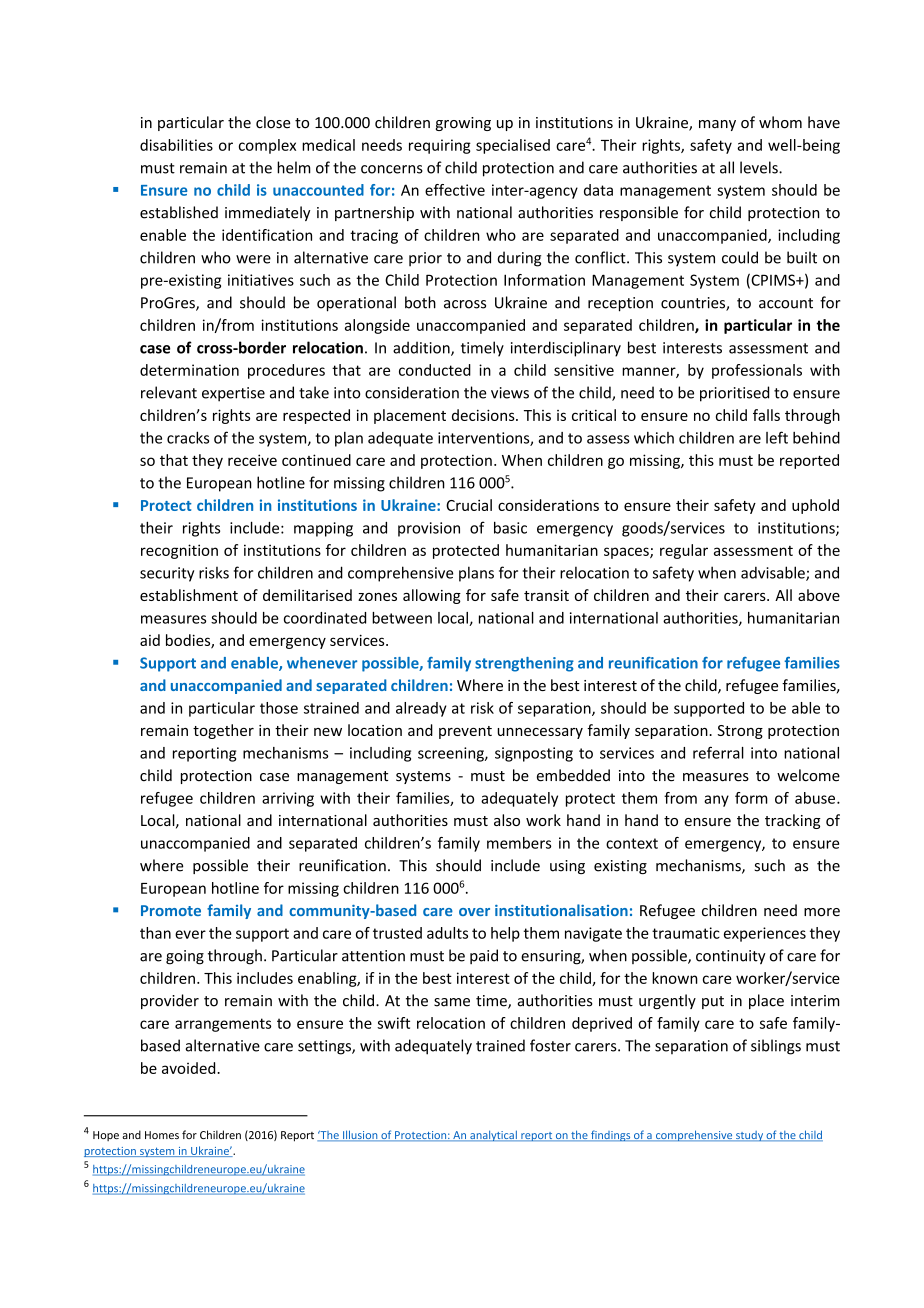 This document has height=1308, width=924. Describe the element at coordinates (819, 595) in the document. I see `above` at that location.
